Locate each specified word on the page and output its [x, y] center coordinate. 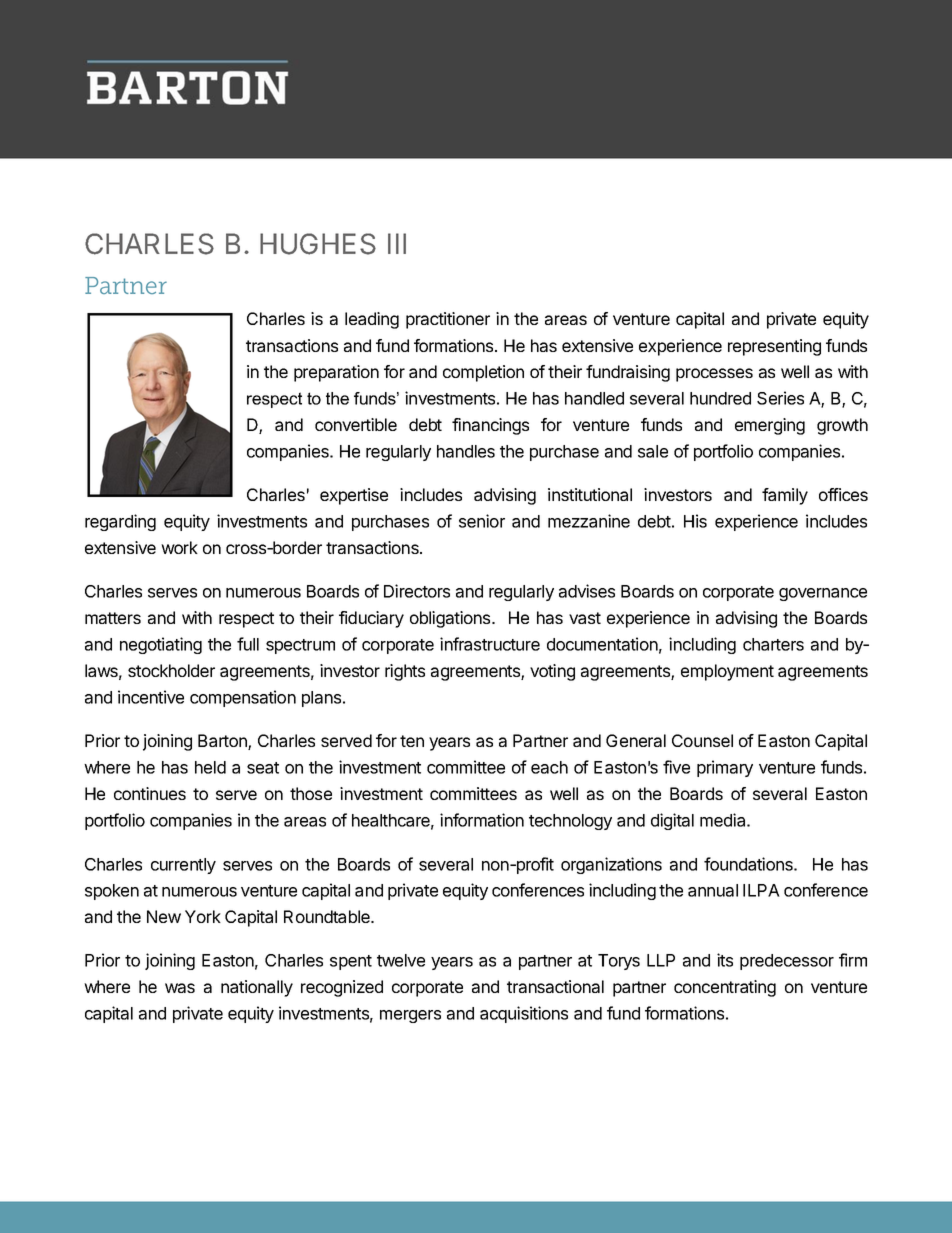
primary [725, 768]
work [179, 547]
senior [482, 521]
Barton [223, 742]
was [180, 988]
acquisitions [524, 1014]
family [785, 496]
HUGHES [318, 244]
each [549, 767]
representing [774, 347]
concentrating [725, 988]
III [397, 243]
